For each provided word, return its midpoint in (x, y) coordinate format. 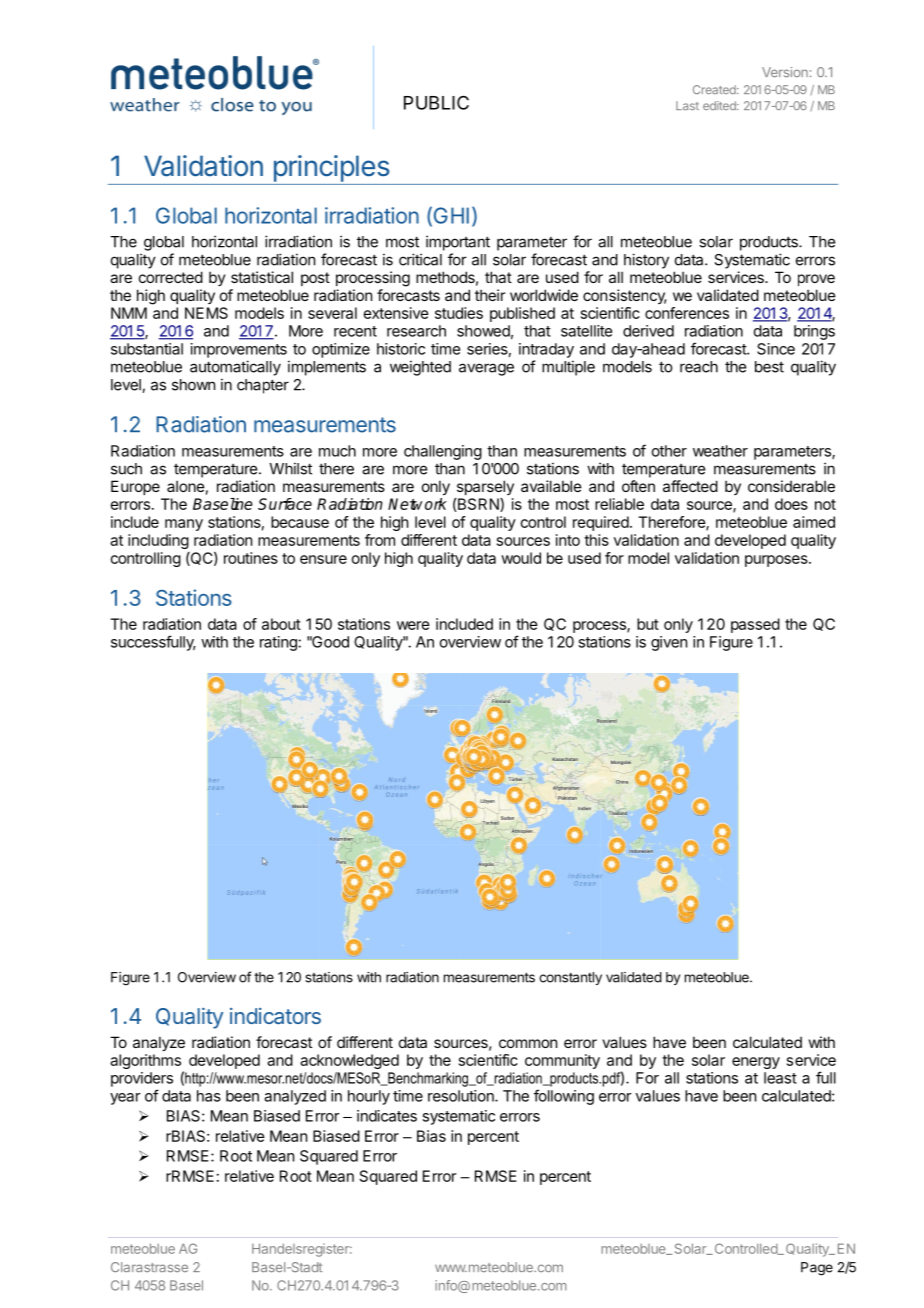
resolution (462, 1096)
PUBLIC (436, 102)
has (209, 1096)
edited (720, 105)
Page (817, 1269)
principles (332, 168)
